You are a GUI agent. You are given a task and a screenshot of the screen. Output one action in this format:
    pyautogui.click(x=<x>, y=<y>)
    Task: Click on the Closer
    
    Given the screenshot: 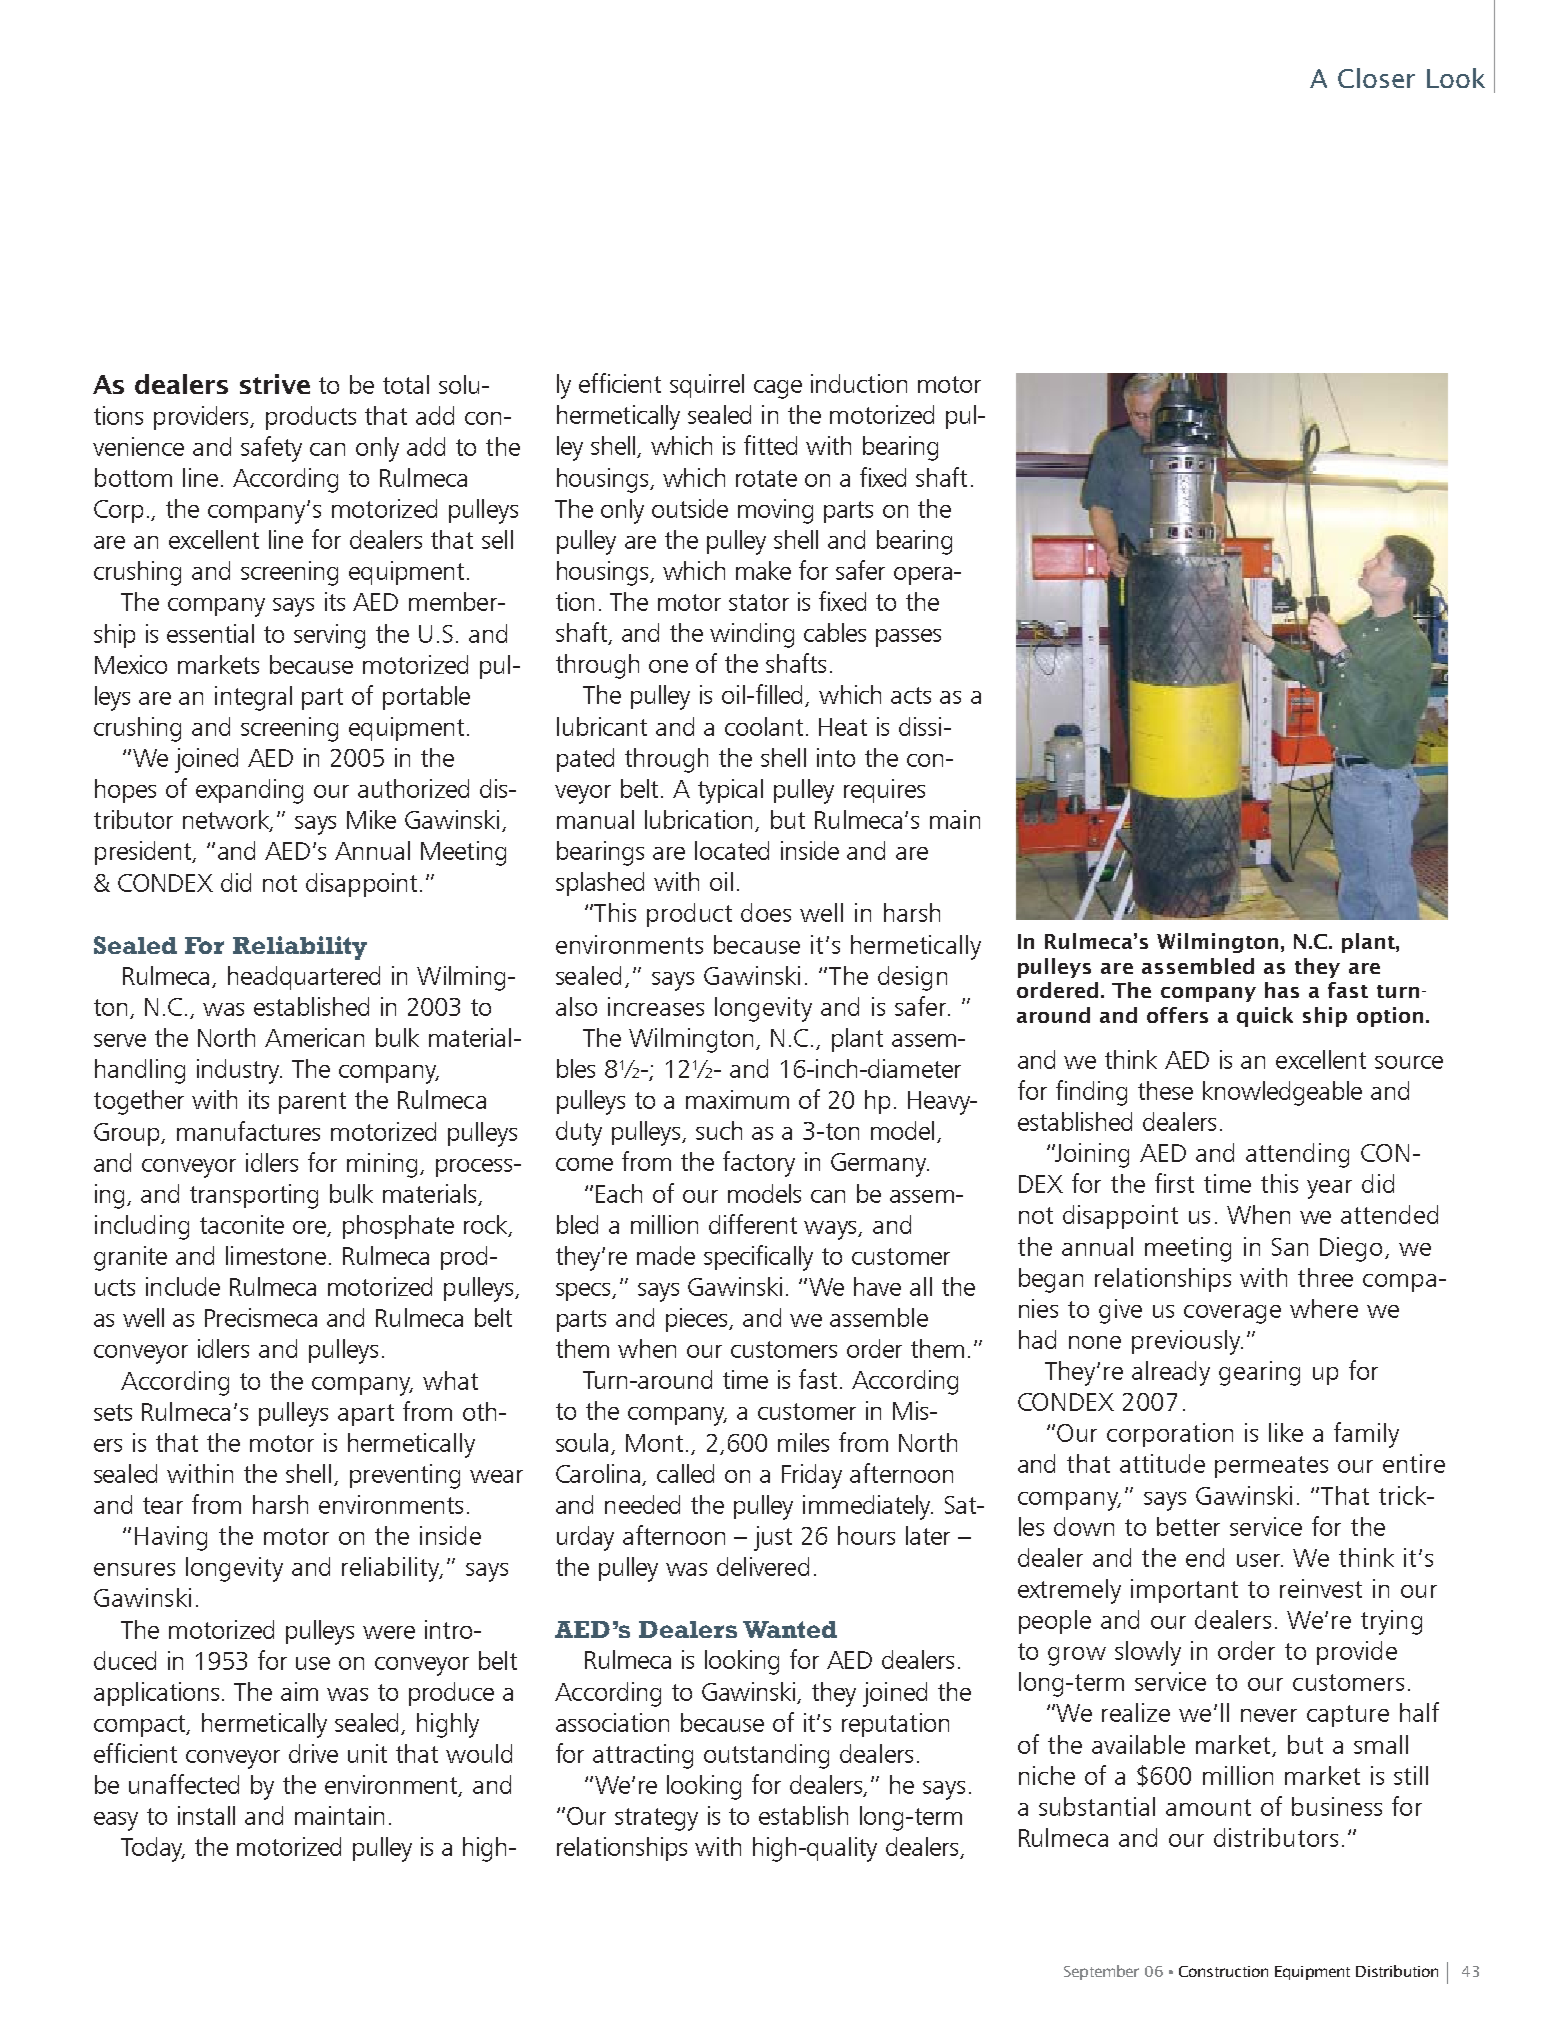 What is the action you would take?
    pyautogui.click(x=1376, y=78)
